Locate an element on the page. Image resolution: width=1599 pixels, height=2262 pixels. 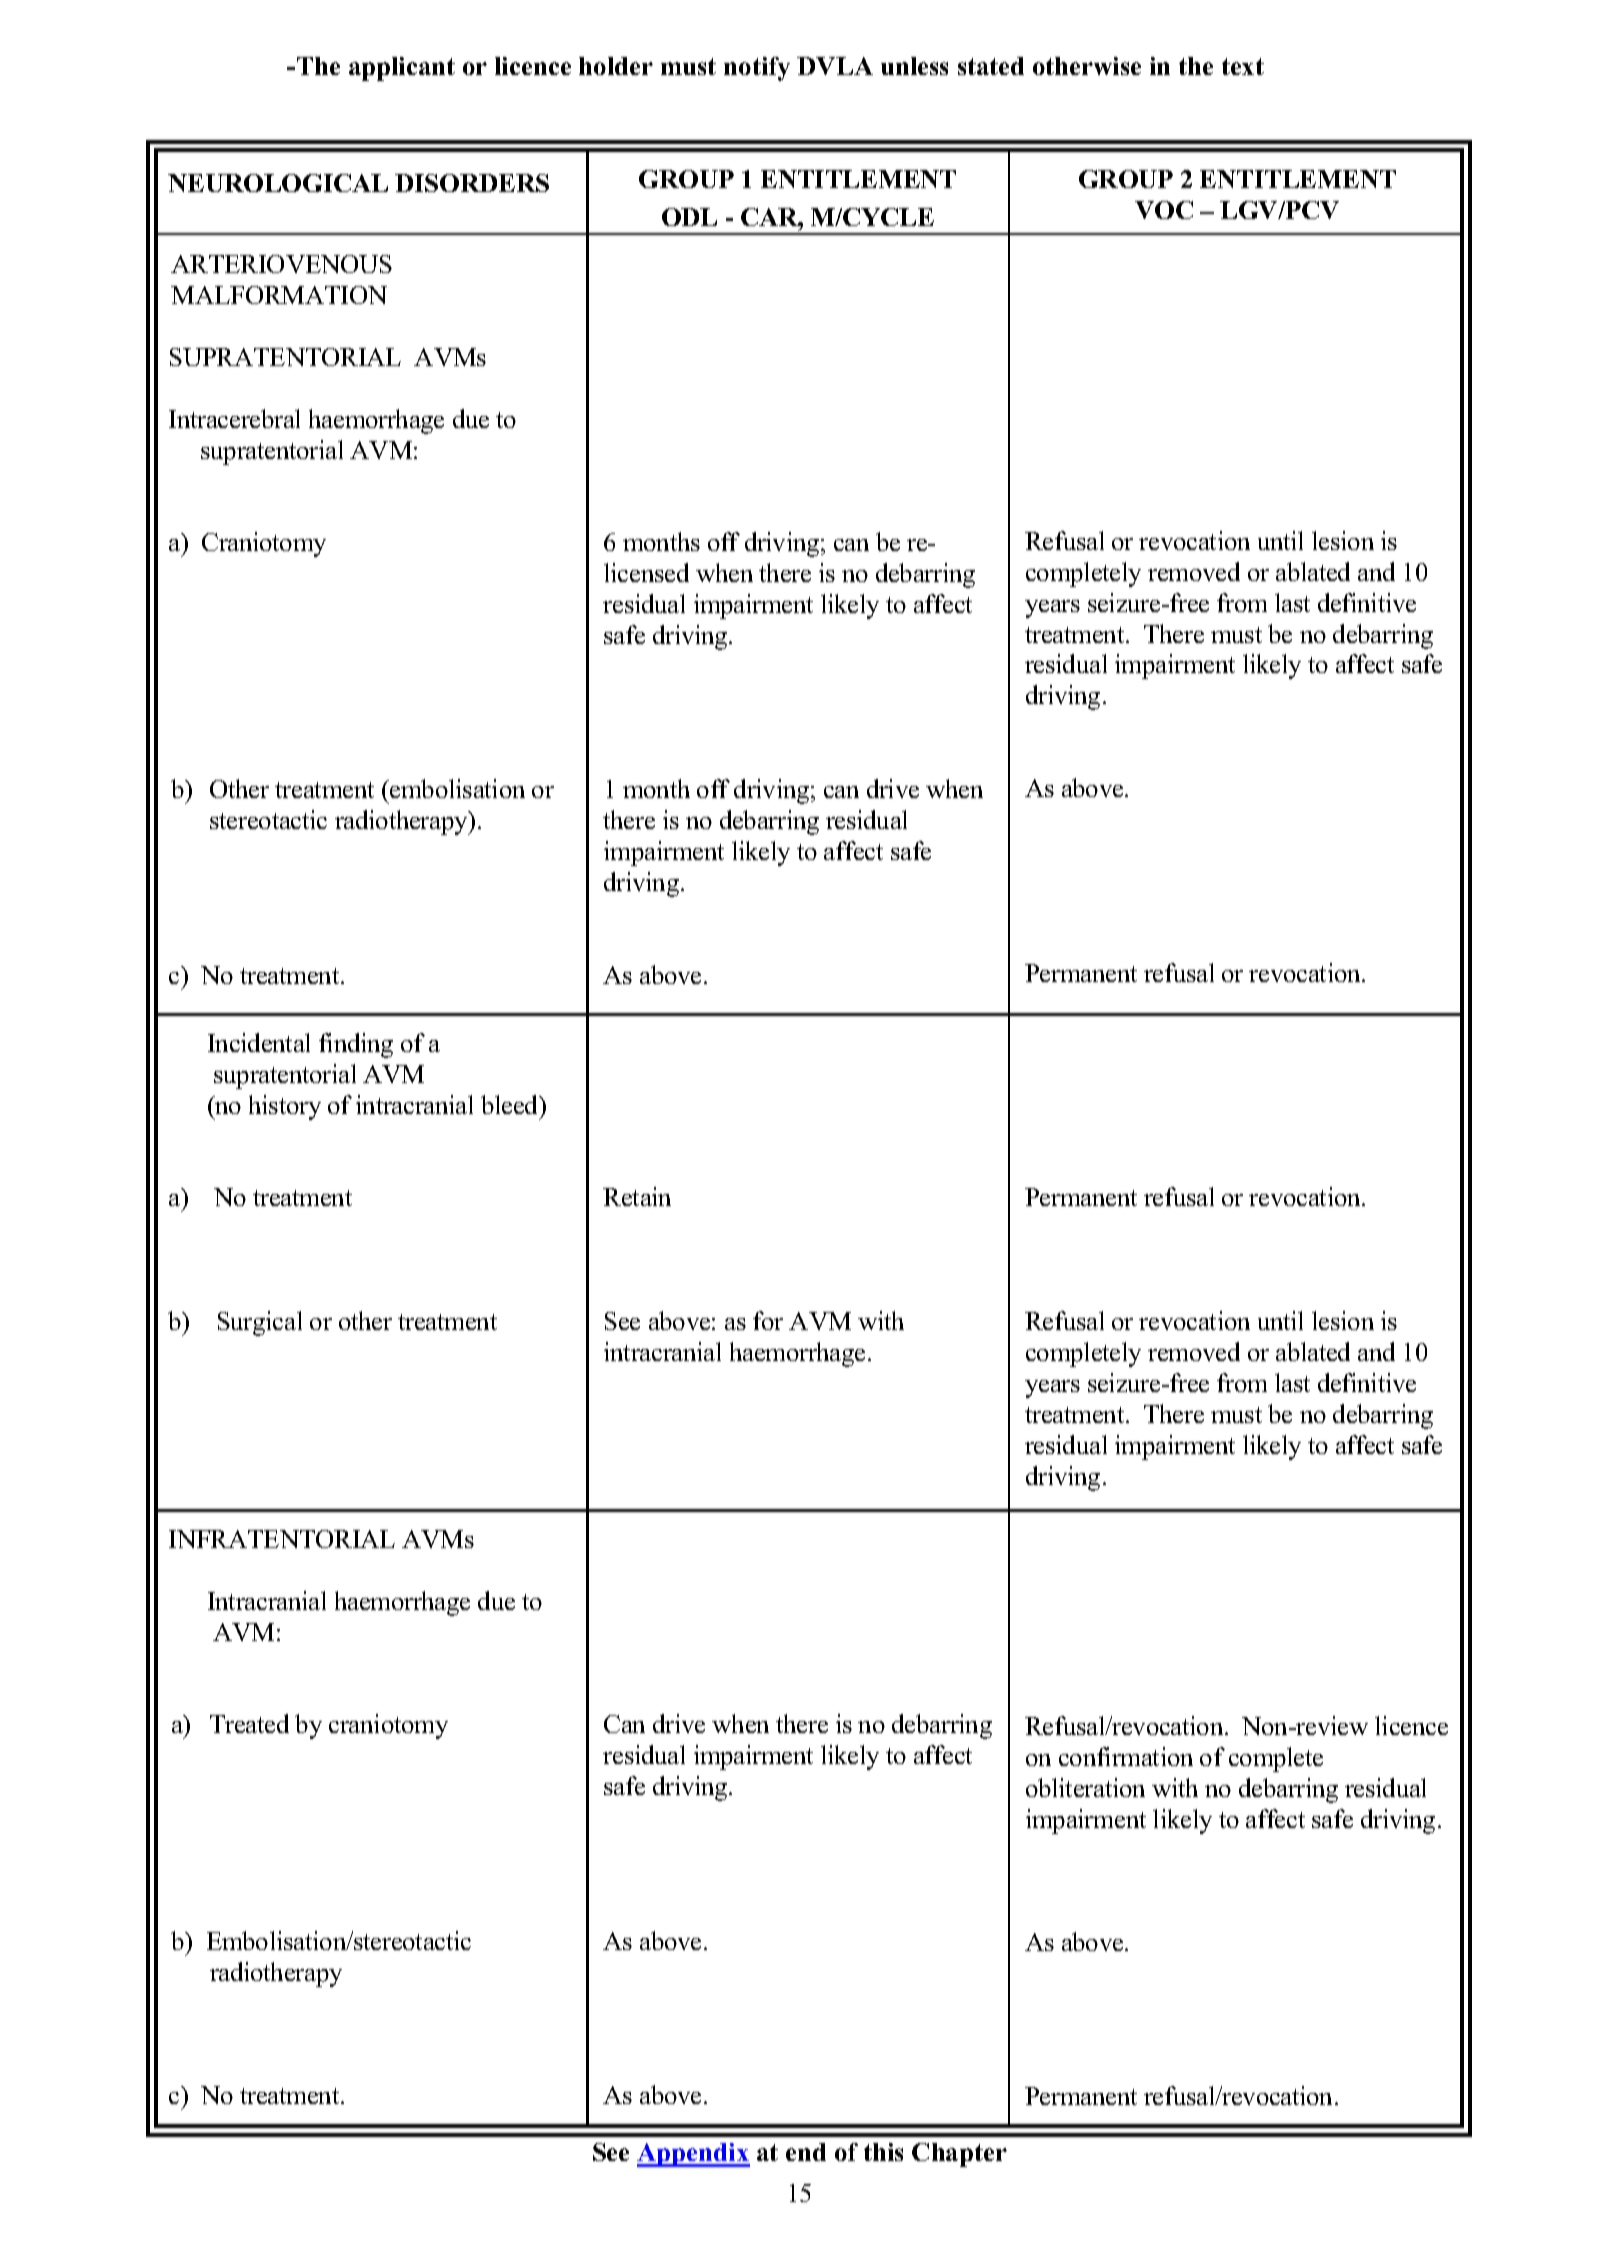
applicant is located at coordinates (402, 69).
